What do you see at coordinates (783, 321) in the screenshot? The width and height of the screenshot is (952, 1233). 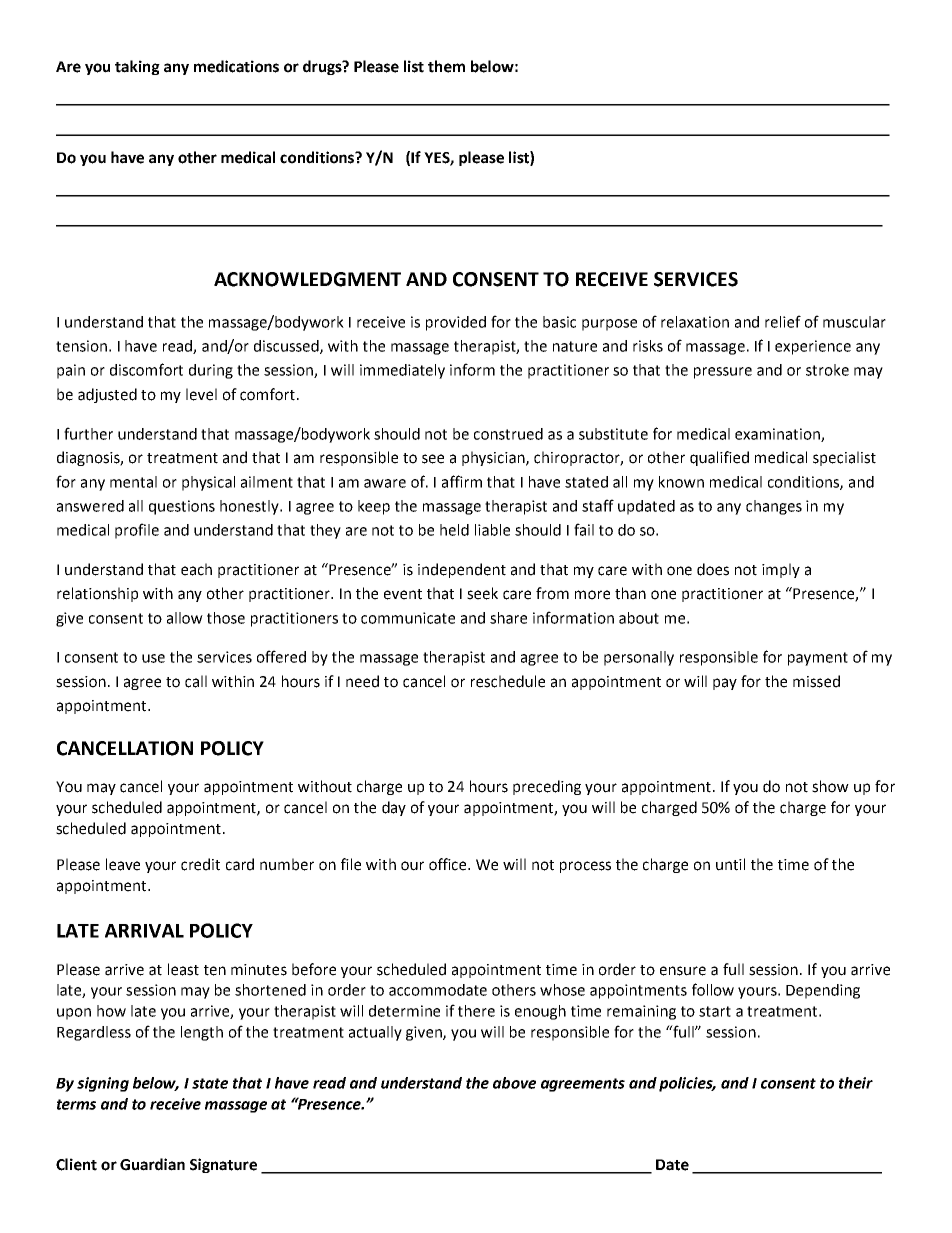 I see `relief` at bounding box center [783, 321].
